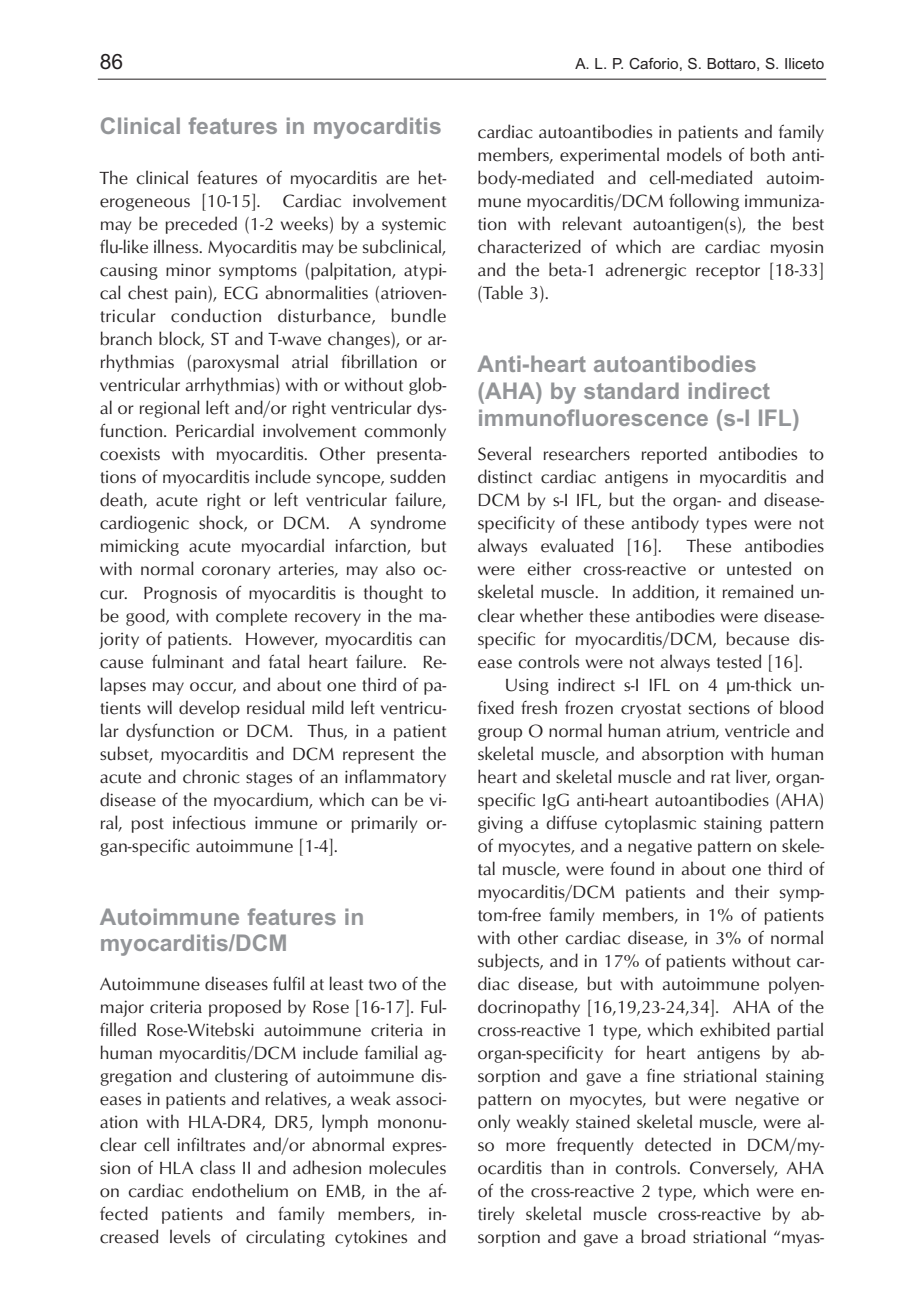 The width and height of the screenshot is (924, 1305). What do you see at coordinates (500, 734) in the screenshot?
I see `group` at bounding box center [500, 734].
